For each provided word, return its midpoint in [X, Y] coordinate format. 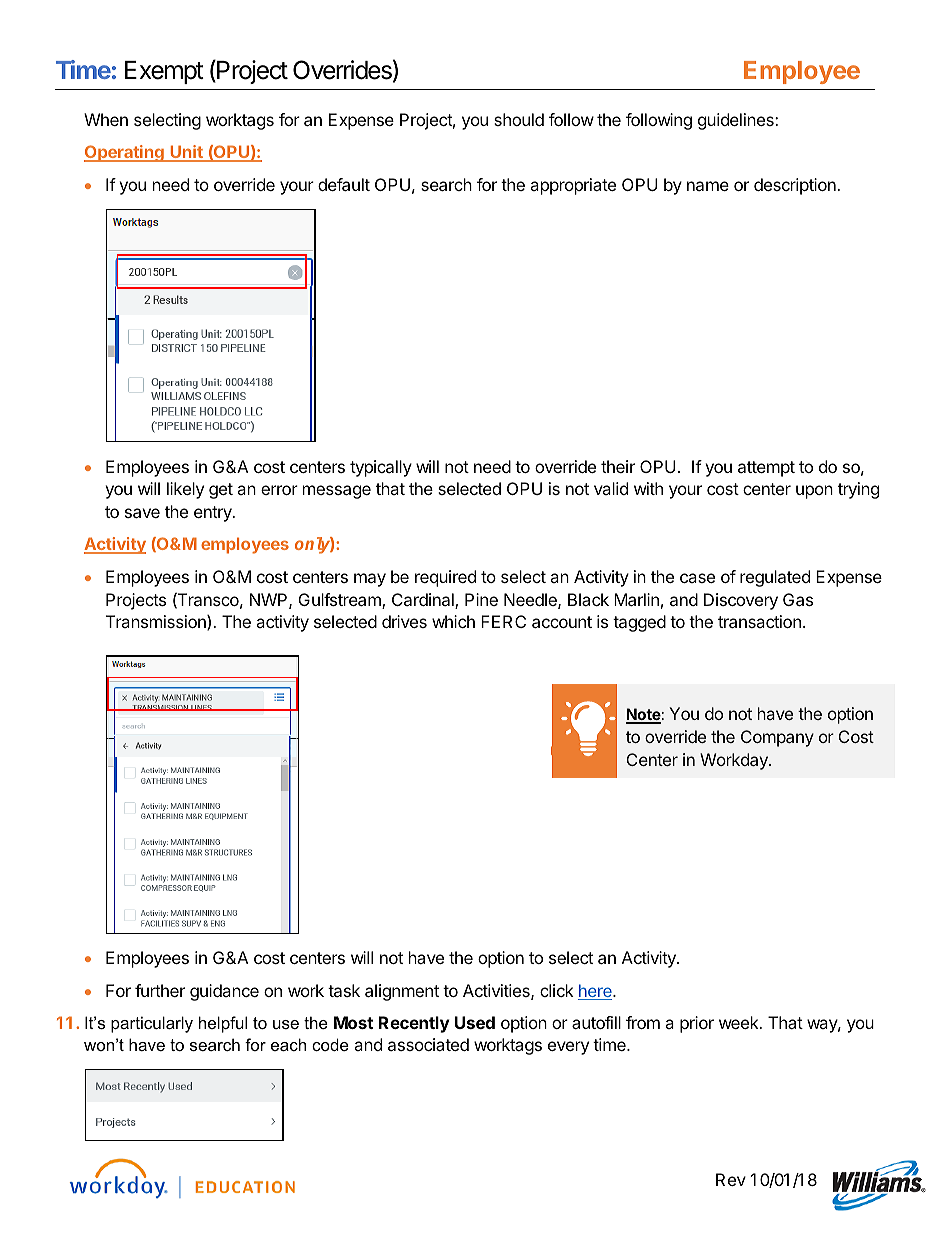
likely [185, 490]
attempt [766, 469]
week [740, 1022]
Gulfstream [341, 601]
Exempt [164, 72]
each [288, 1044]
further [160, 990]
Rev [731, 1179]
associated [428, 1044]
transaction [759, 621]
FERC [503, 621]
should [519, 119]
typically [381, 468]
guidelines [737, 121]
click [557, 990]
